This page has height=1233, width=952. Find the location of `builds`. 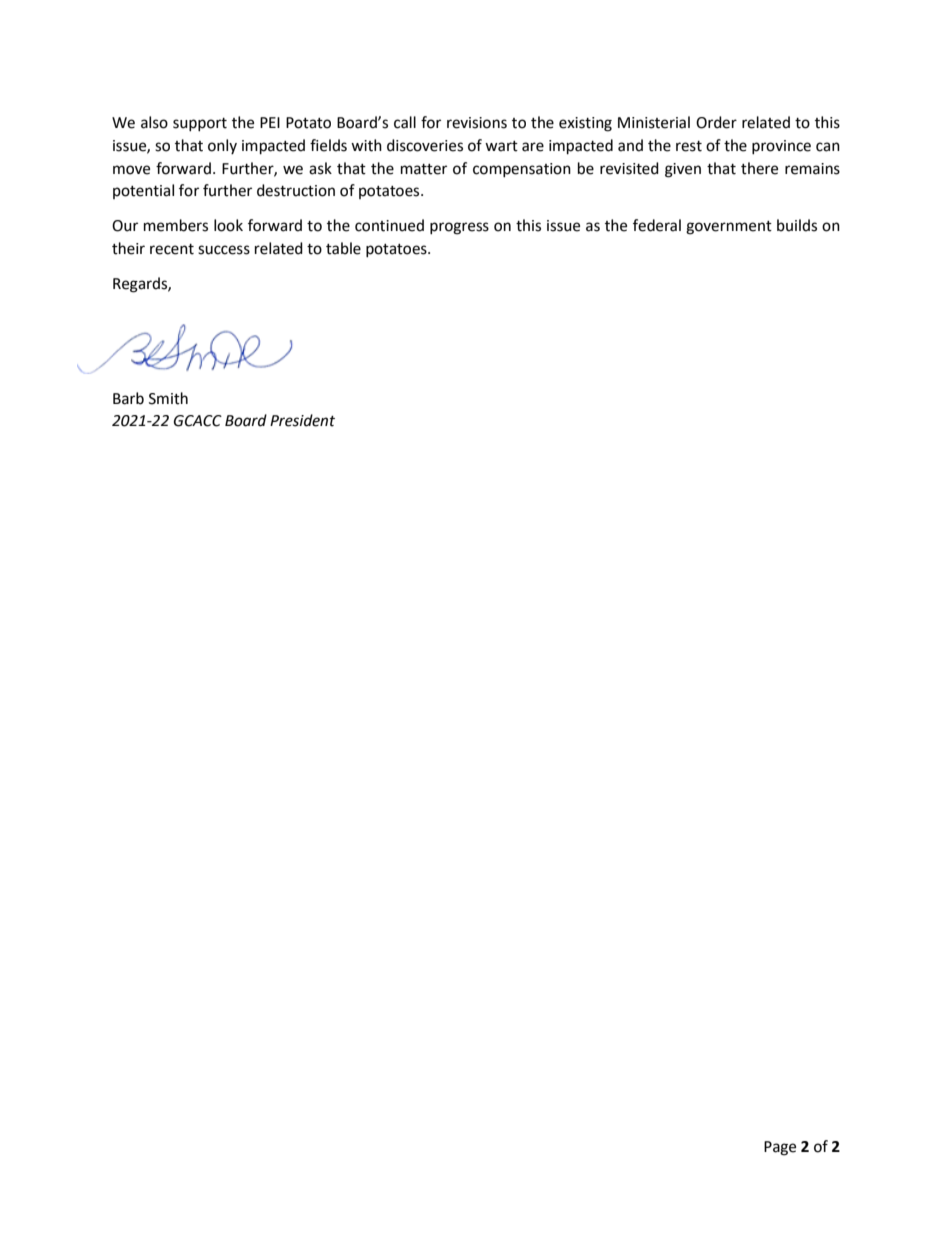

builds is located at coordinates (797, 225).
